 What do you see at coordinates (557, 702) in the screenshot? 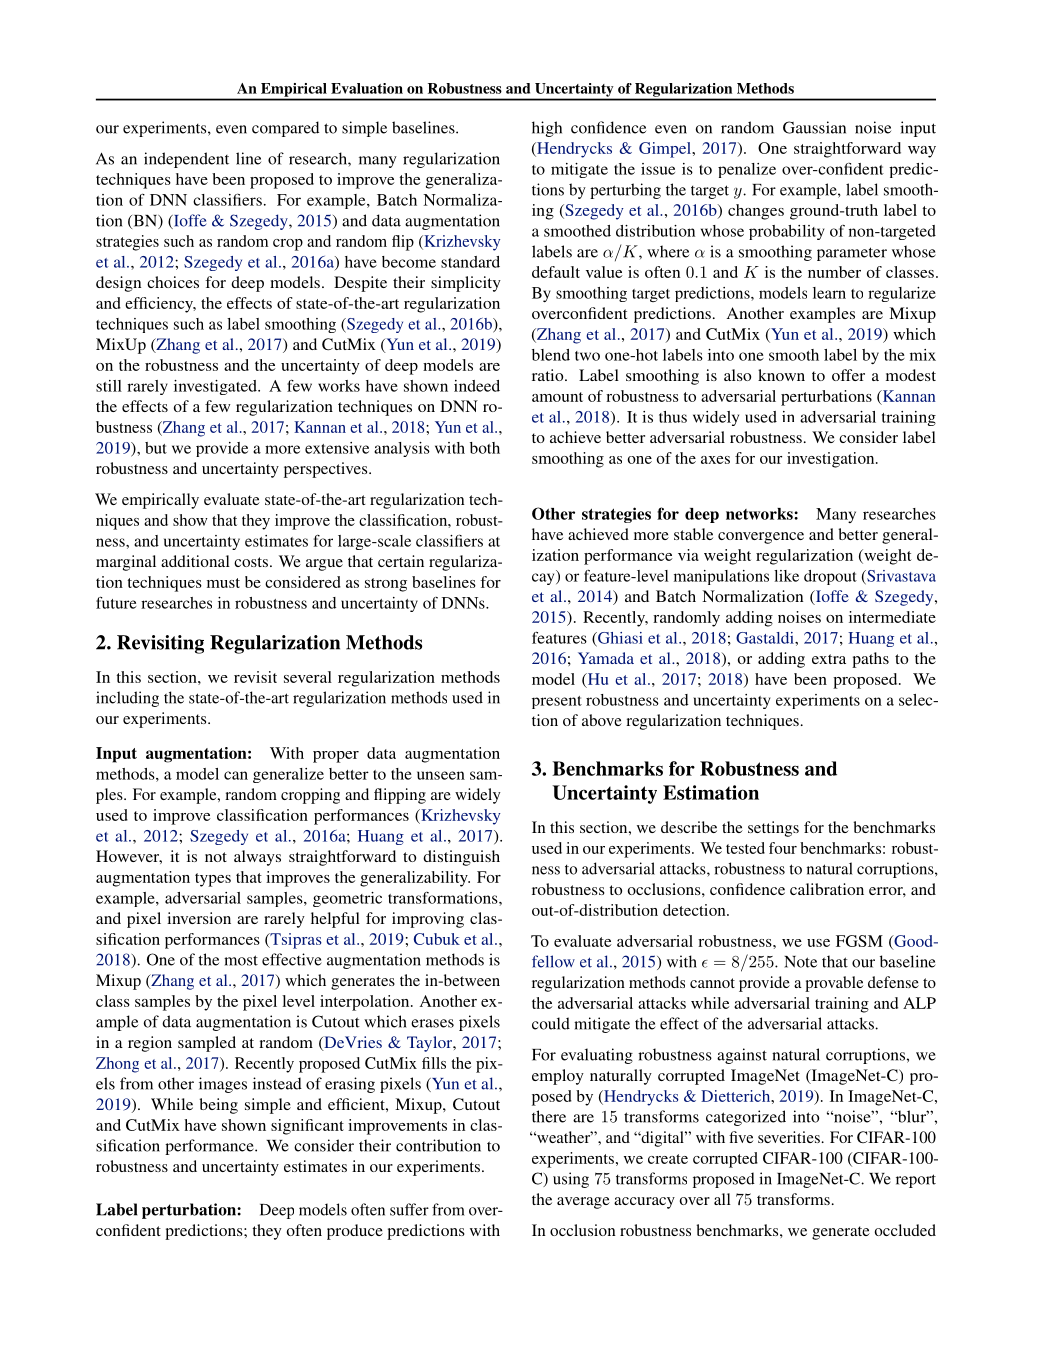
I see `present` at bounding box center [557, 702].
